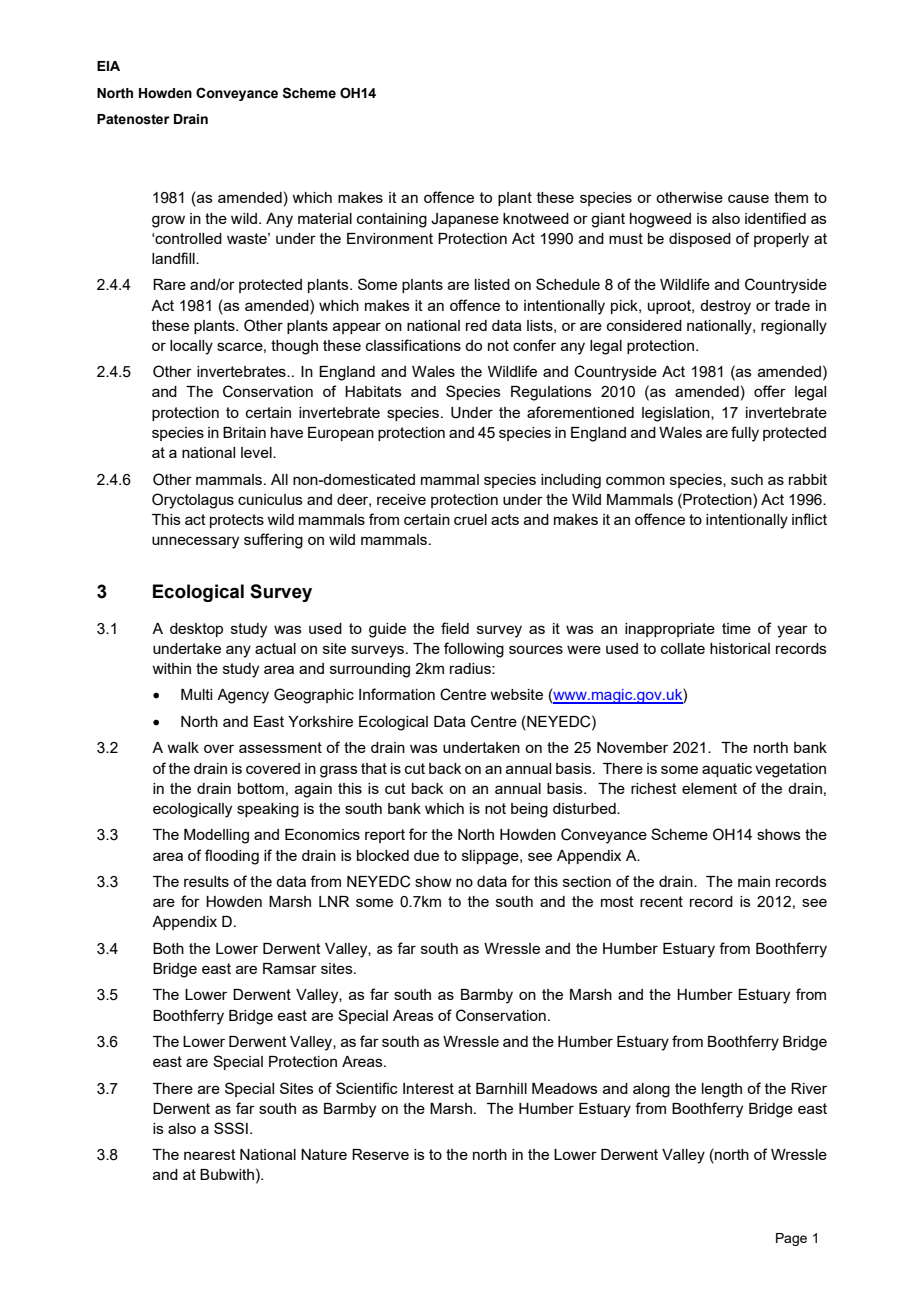  What do you see at coordinates (748, 198) in the screenshot?
I see `cause` at bounding box center [748, 198].
